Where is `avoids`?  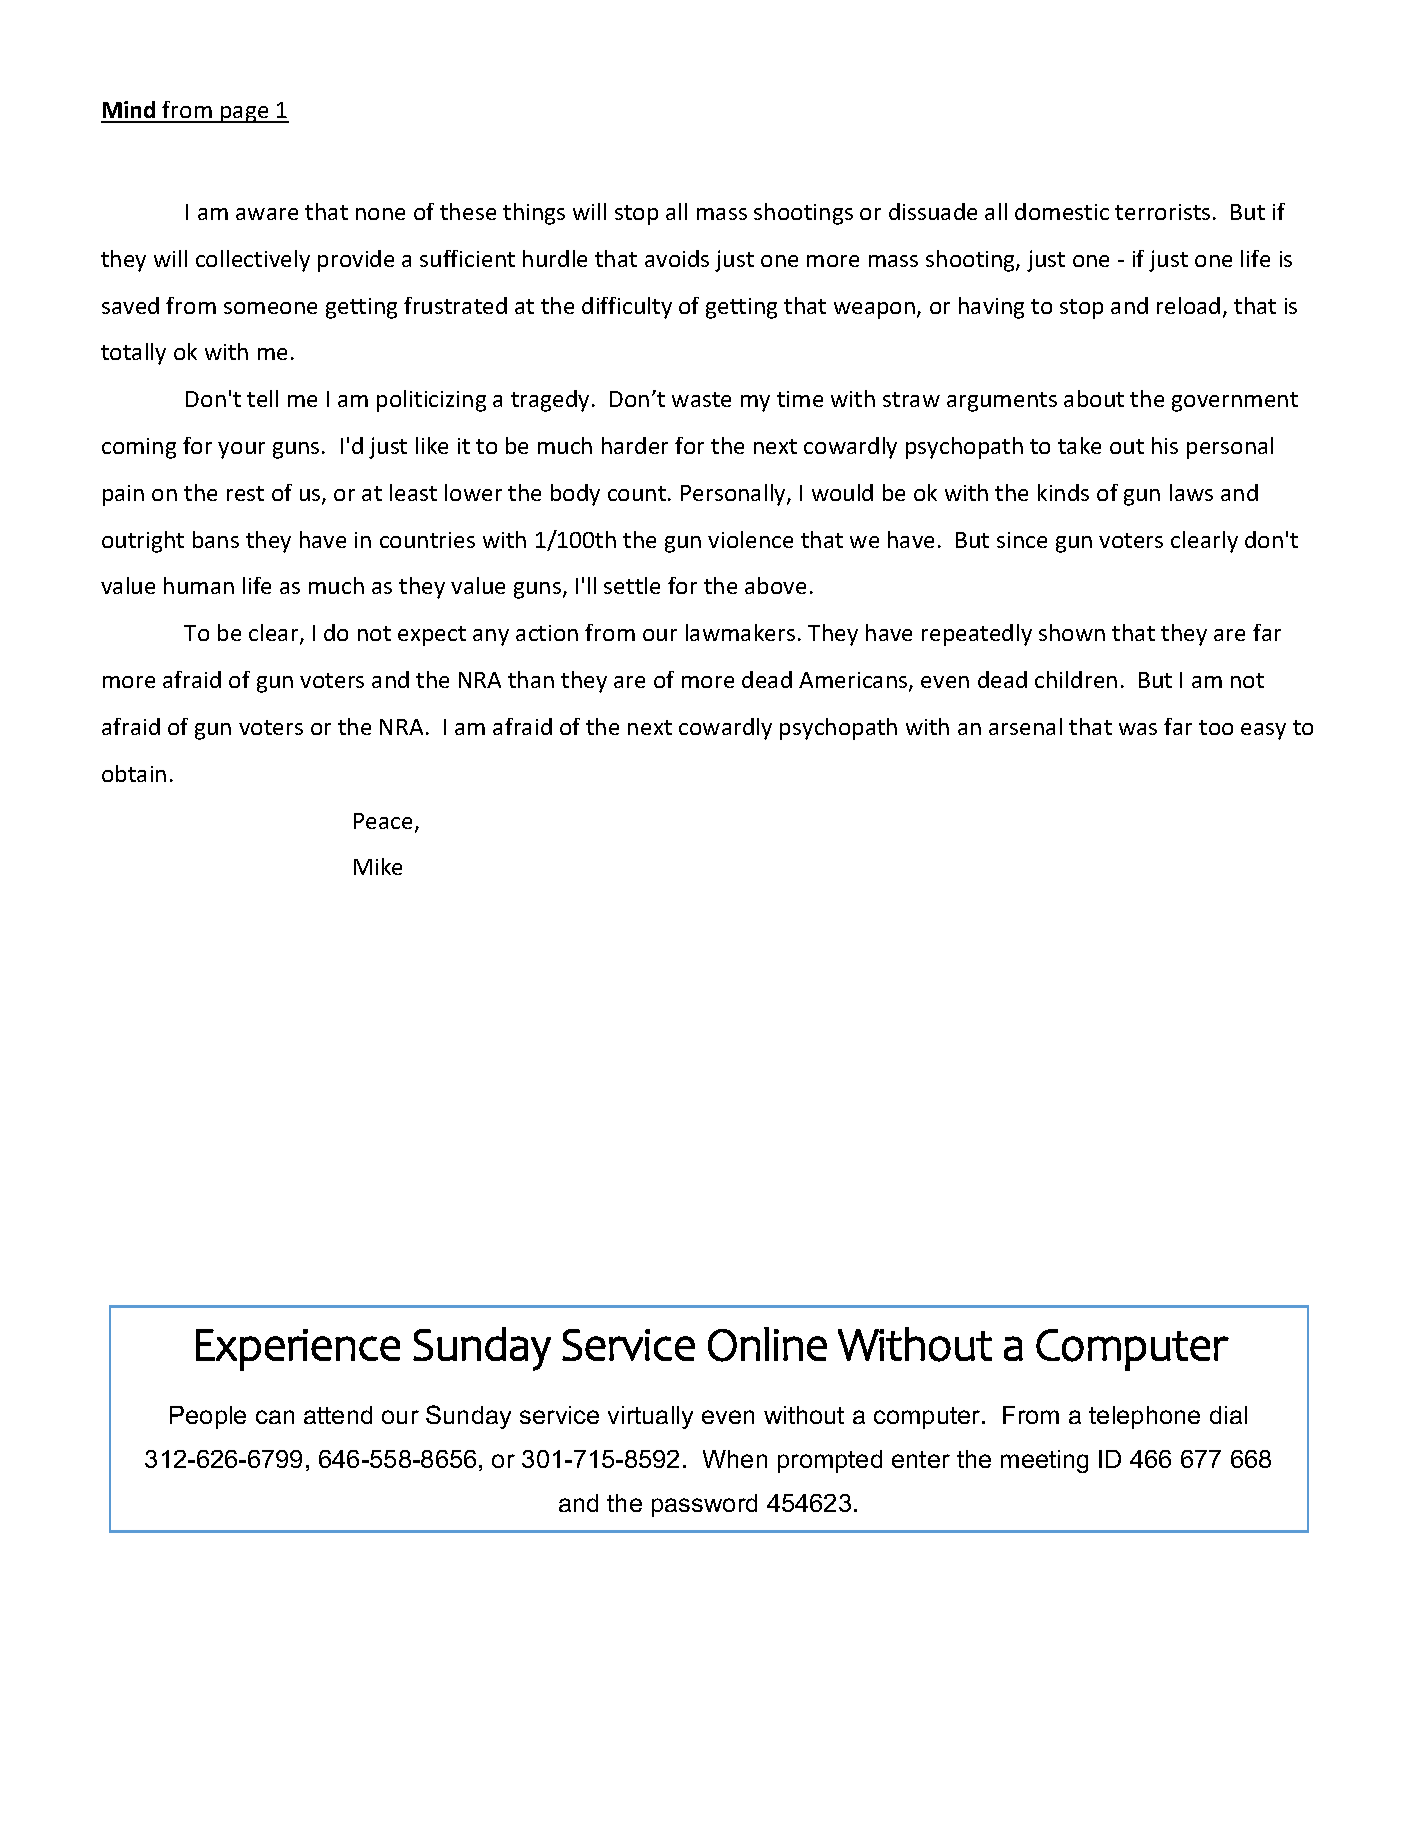 avoids is located at coordinates (677, 258).
